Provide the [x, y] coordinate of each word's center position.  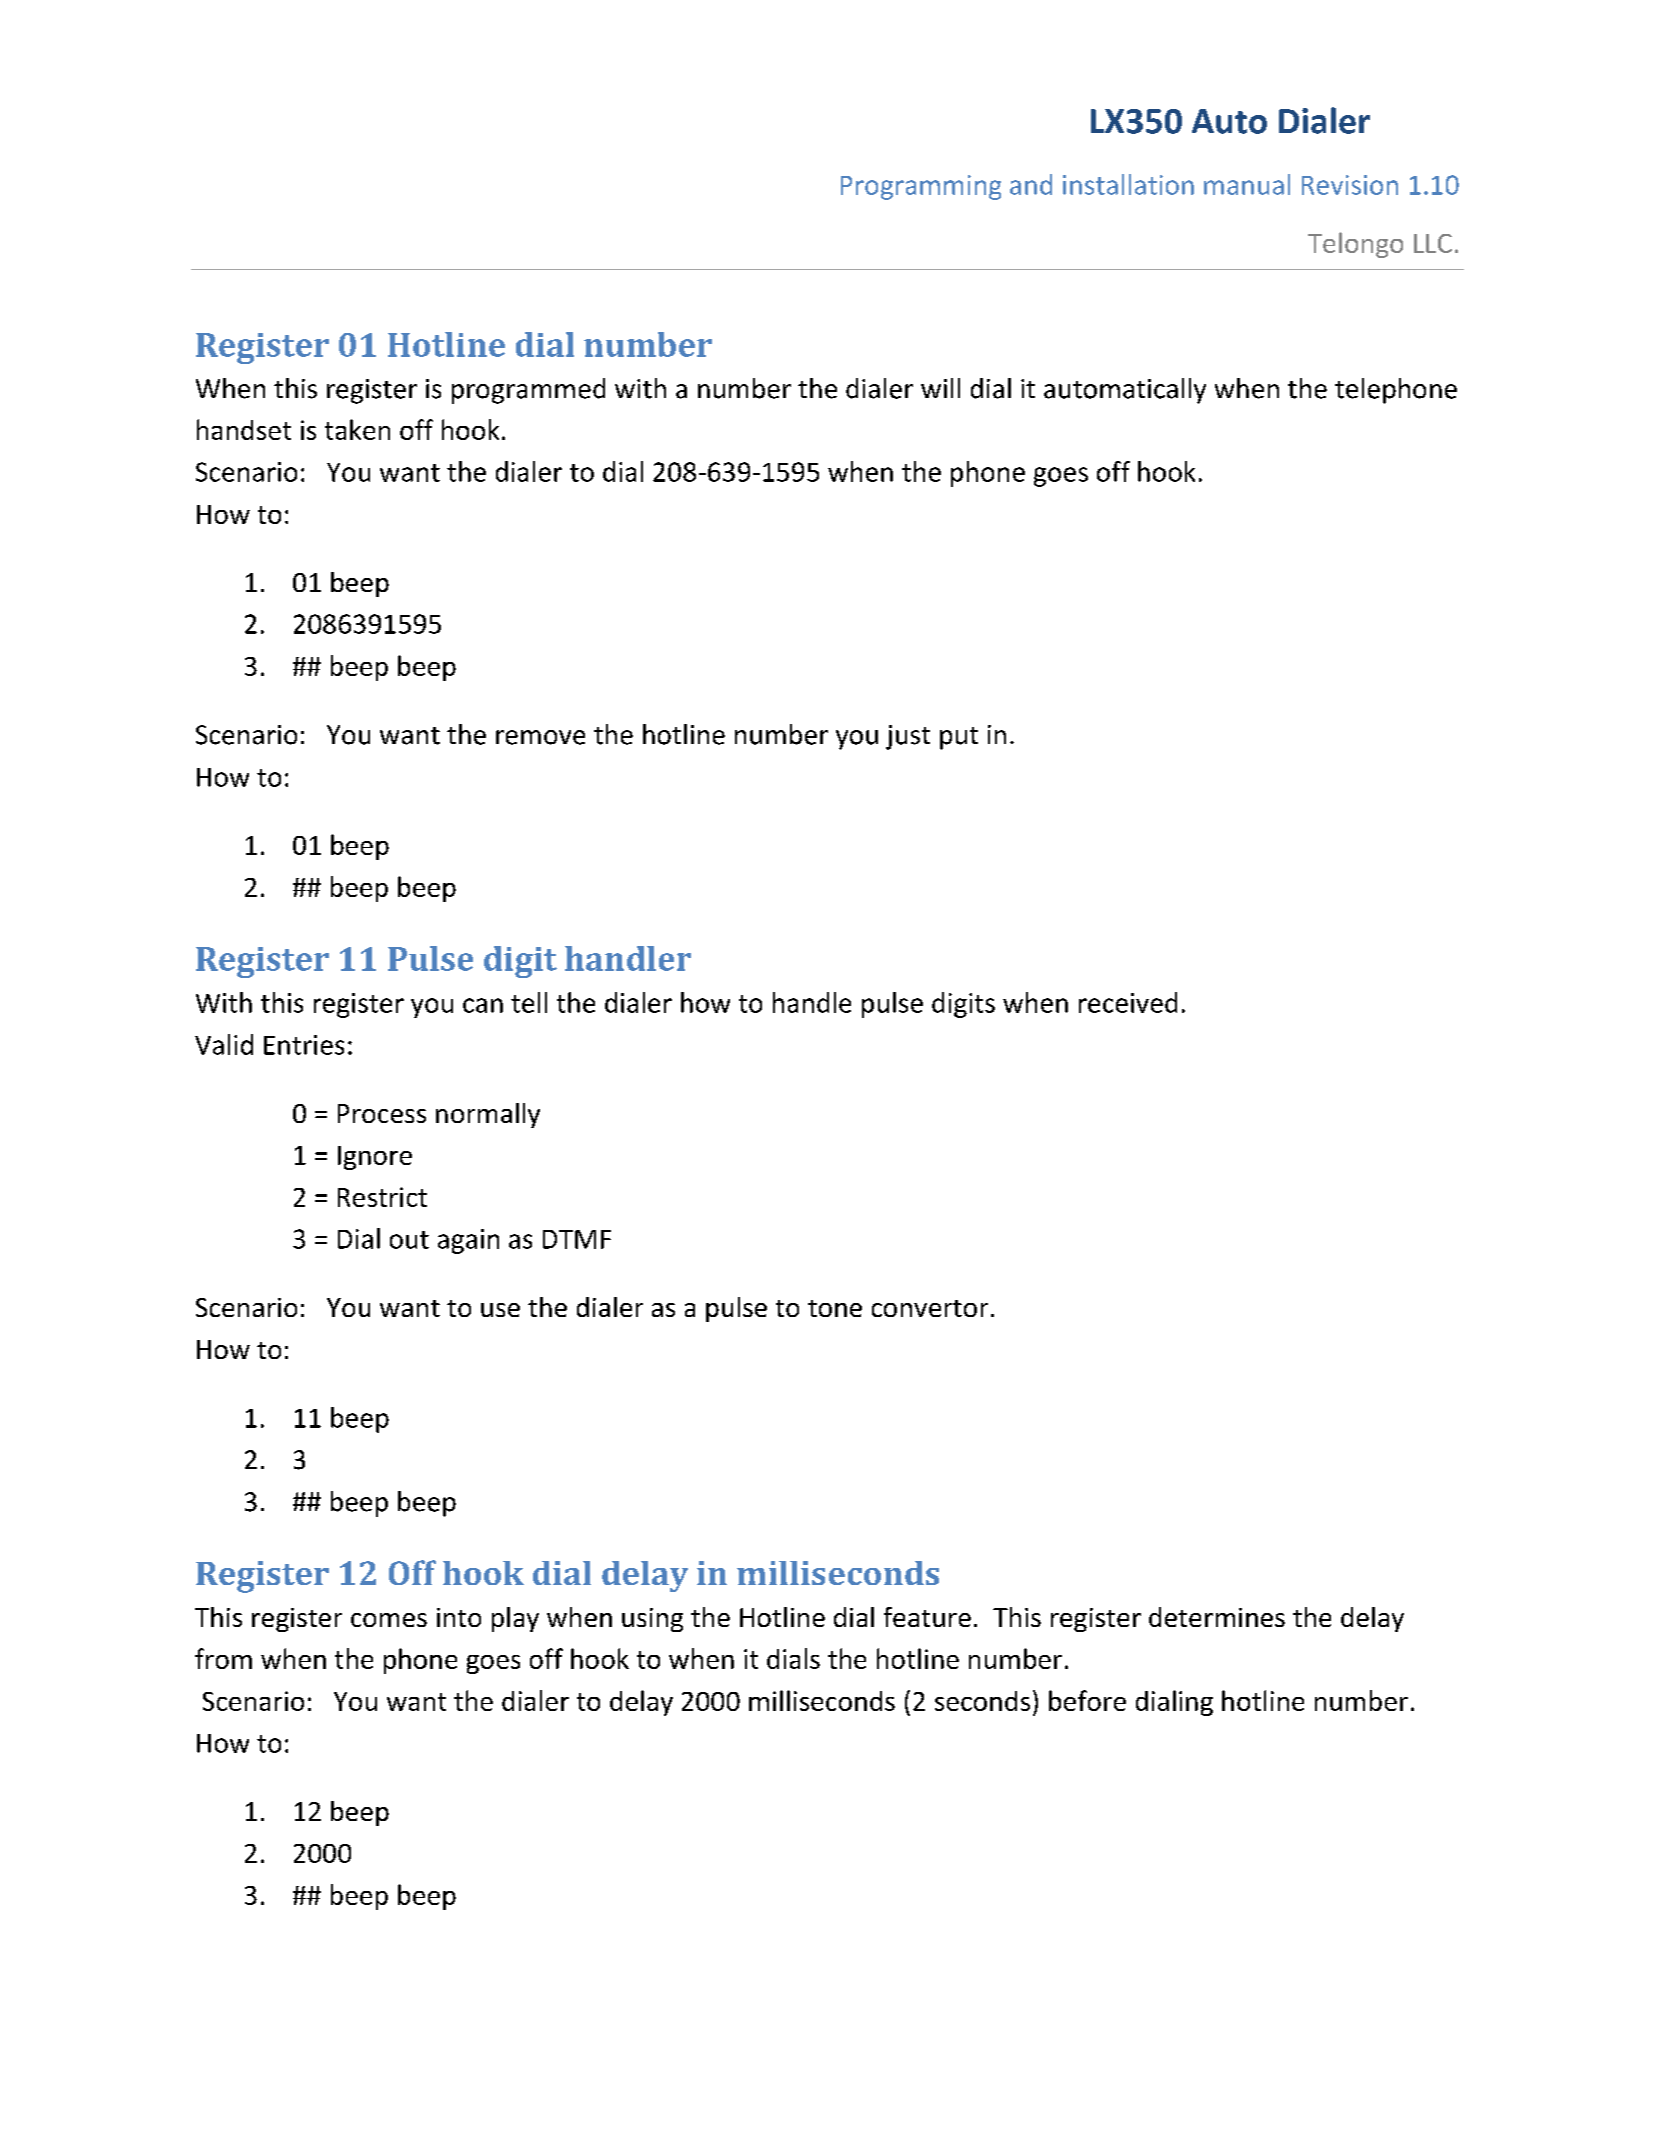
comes [389, 1620]
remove [540, 737]
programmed [528, 391]
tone [835, 1308]
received [1128, 1002]
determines [1217, 1617]
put [959, 738]
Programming [921, 187]
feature [927, 1617]
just [908, 737]
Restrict [382, 1197]
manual [1247, 184]
